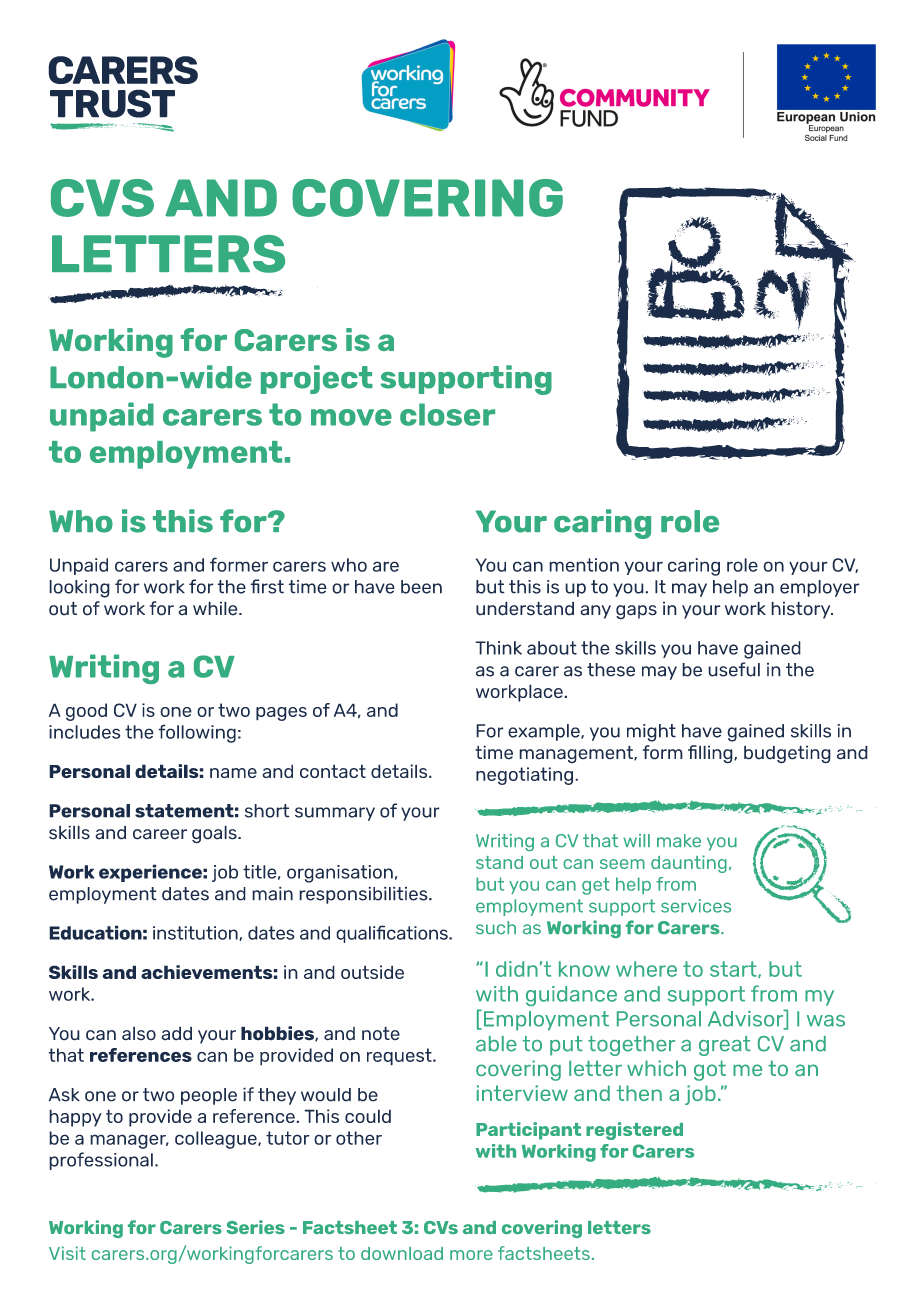 This screenshot has height=1308, width=924. Describe the element at coordinates (524, 776) in the screenshot. I see `negotiating` at that location.
